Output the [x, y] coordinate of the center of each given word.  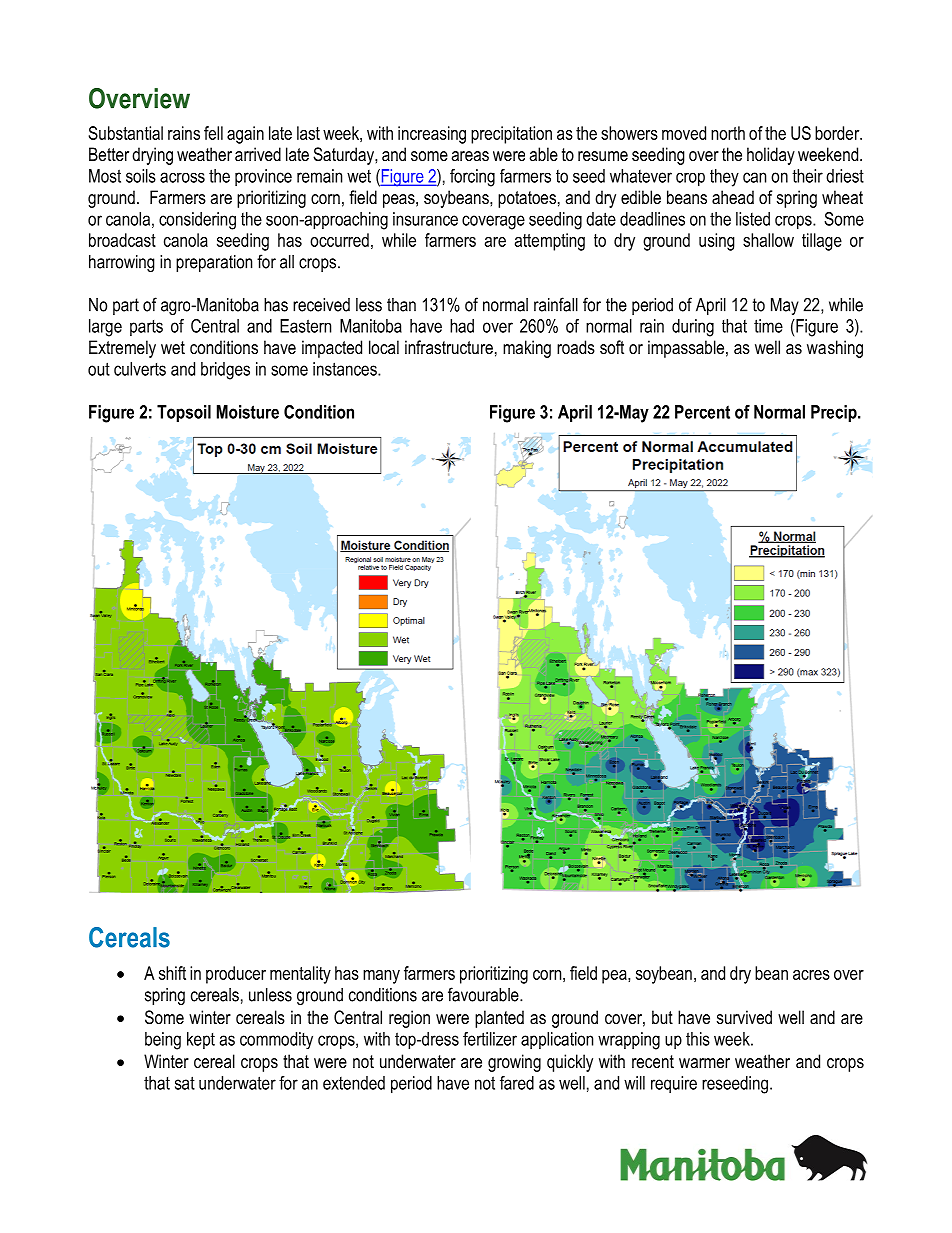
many [381, 977]
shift [172, 973]
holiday [771, 156]
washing [835, 349]
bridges [225, 371]
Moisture [248, 412]
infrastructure [449, 347]
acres [811, 975]
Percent [702, 412]
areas [470, 156]
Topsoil [184, 413]
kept [201, 1040]
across [182, 177]
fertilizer [490, 1039]
